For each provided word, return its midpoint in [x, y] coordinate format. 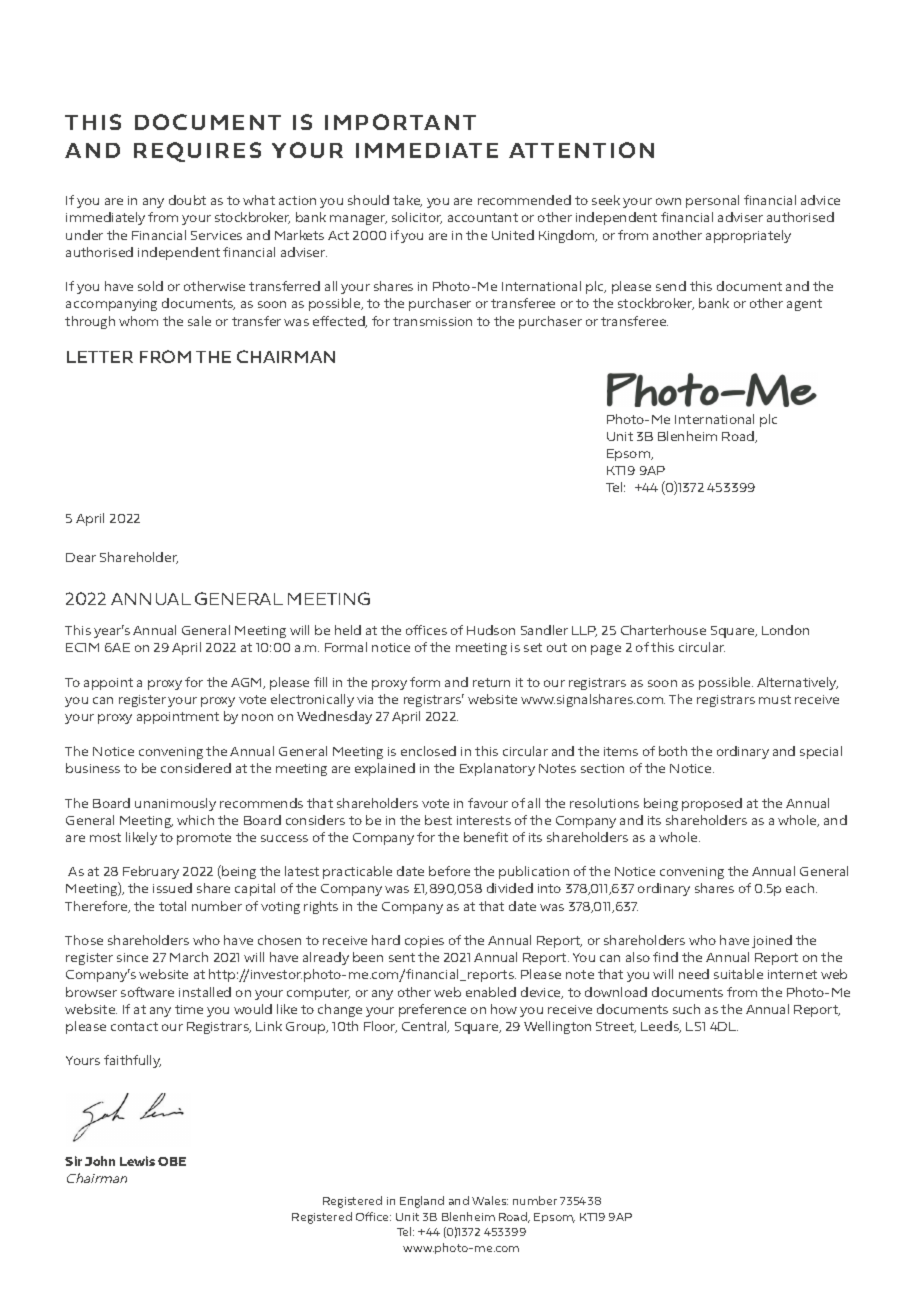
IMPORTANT [400, 122]
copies [424, 942]
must [775, 699]
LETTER [100, 357]
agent [804, 305]
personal [712, 201]
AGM [247, 683]
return [491, 682]
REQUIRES [197, 152]
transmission [432, 321]
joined [772, 941]
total [172, 906]
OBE [172, 1161]
